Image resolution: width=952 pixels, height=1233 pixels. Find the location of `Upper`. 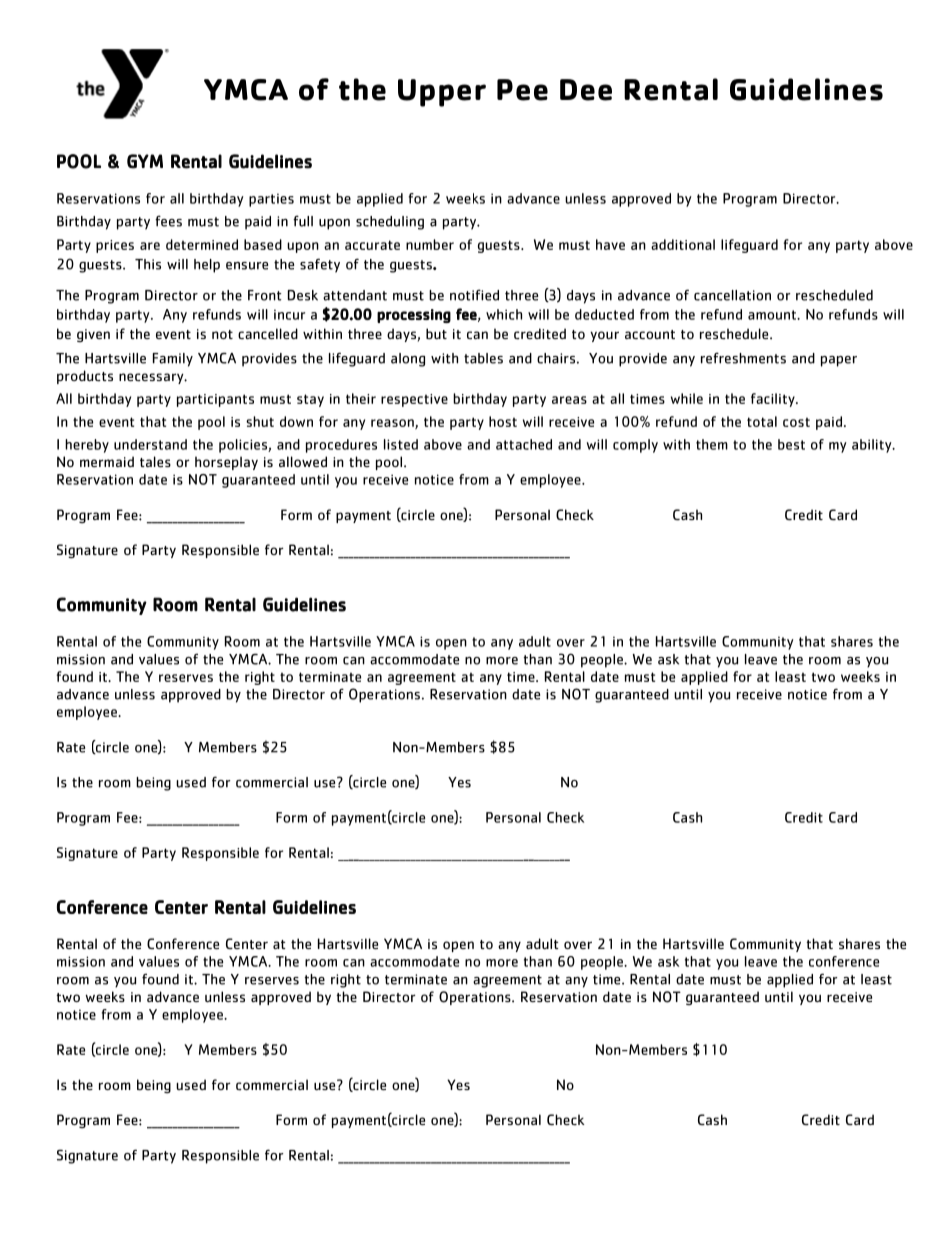

Upper is located at coordinates (442, 93).
